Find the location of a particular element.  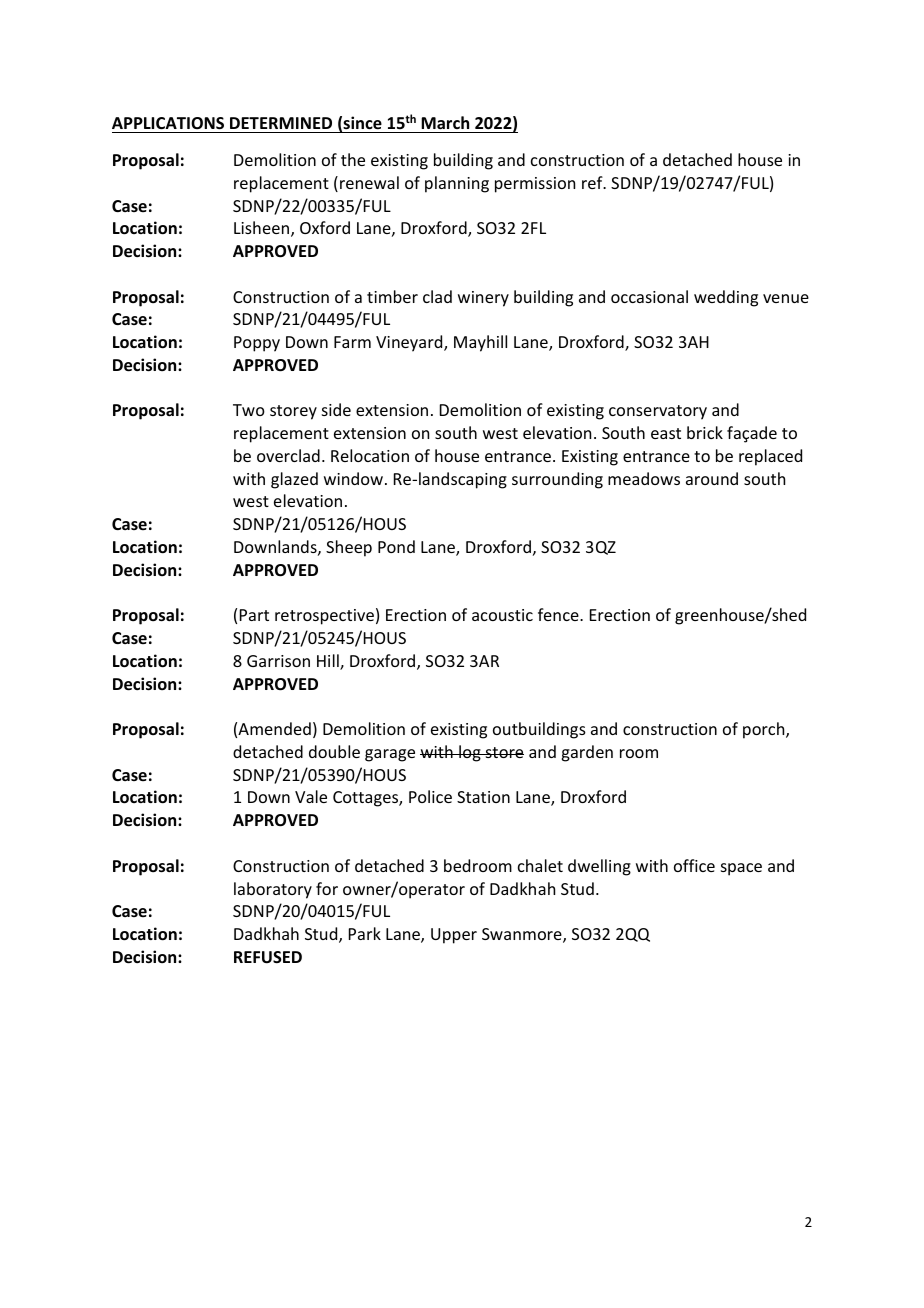

permission is located at coordinates (535, 185).
